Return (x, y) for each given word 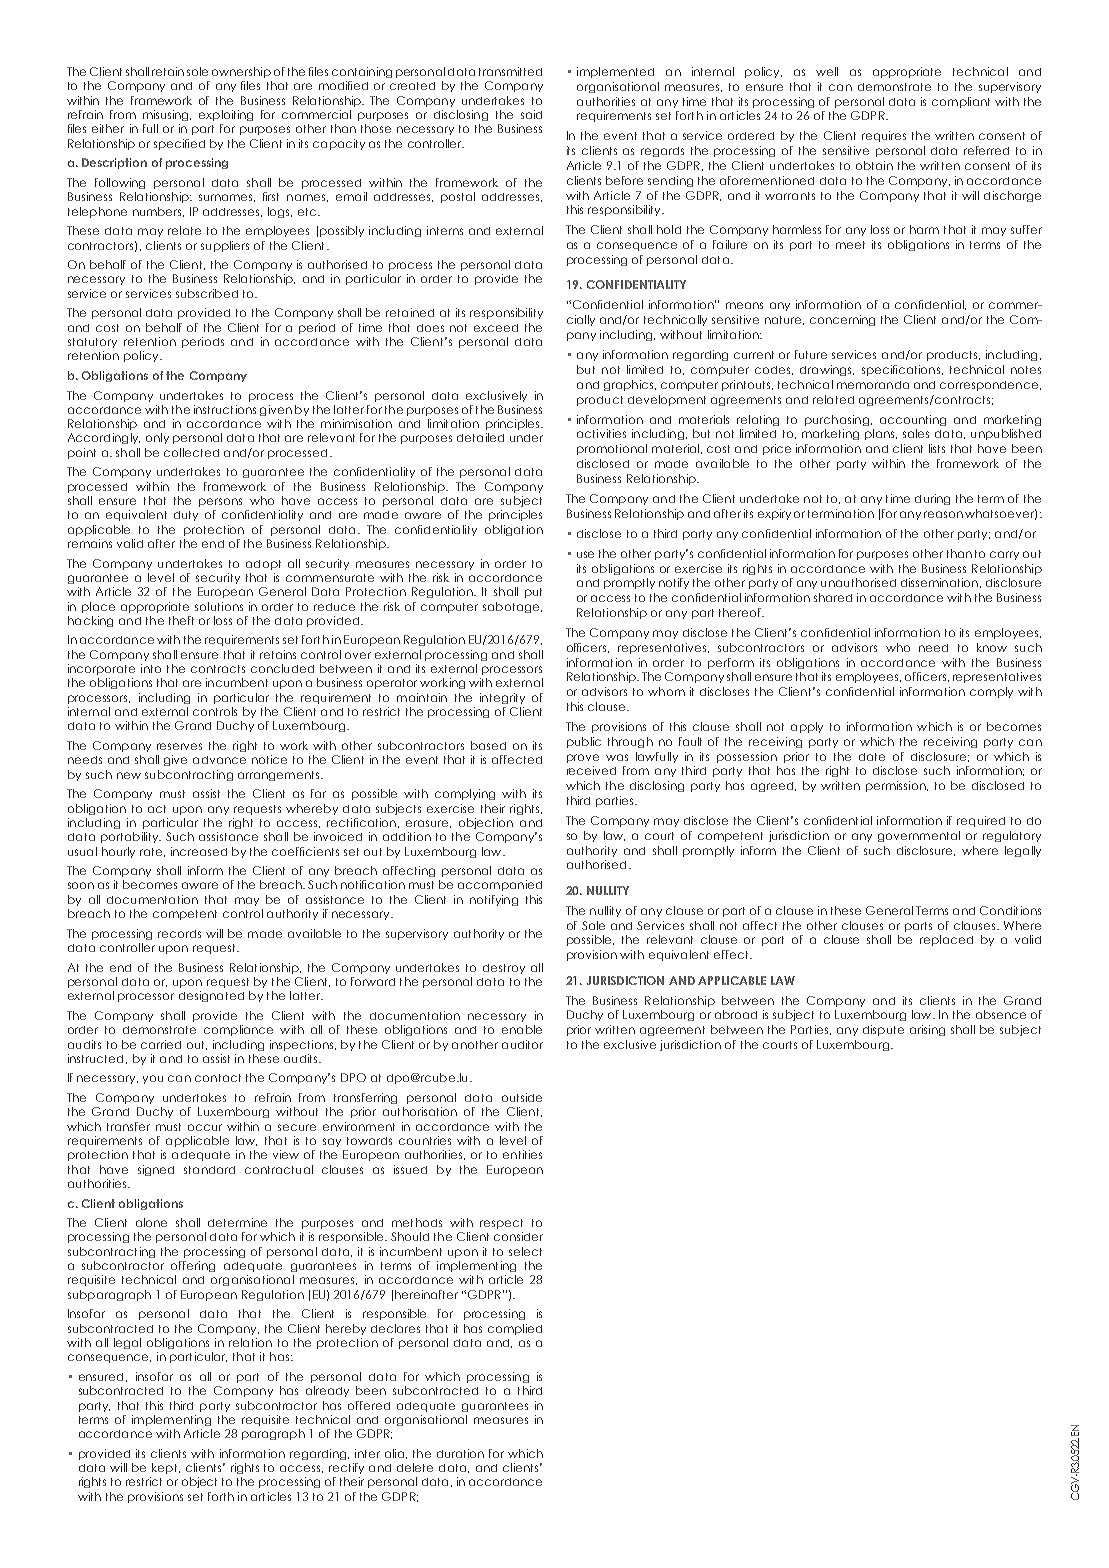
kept (166, 1468)
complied (515, 1329)
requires (884, 136)
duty (186, 516)
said (531, 114)
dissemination (939, 582)
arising (927, 1030)
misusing (167, 115)
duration (460, 1453)
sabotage (512, 607)
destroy (504, 969)
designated (211, 996)
